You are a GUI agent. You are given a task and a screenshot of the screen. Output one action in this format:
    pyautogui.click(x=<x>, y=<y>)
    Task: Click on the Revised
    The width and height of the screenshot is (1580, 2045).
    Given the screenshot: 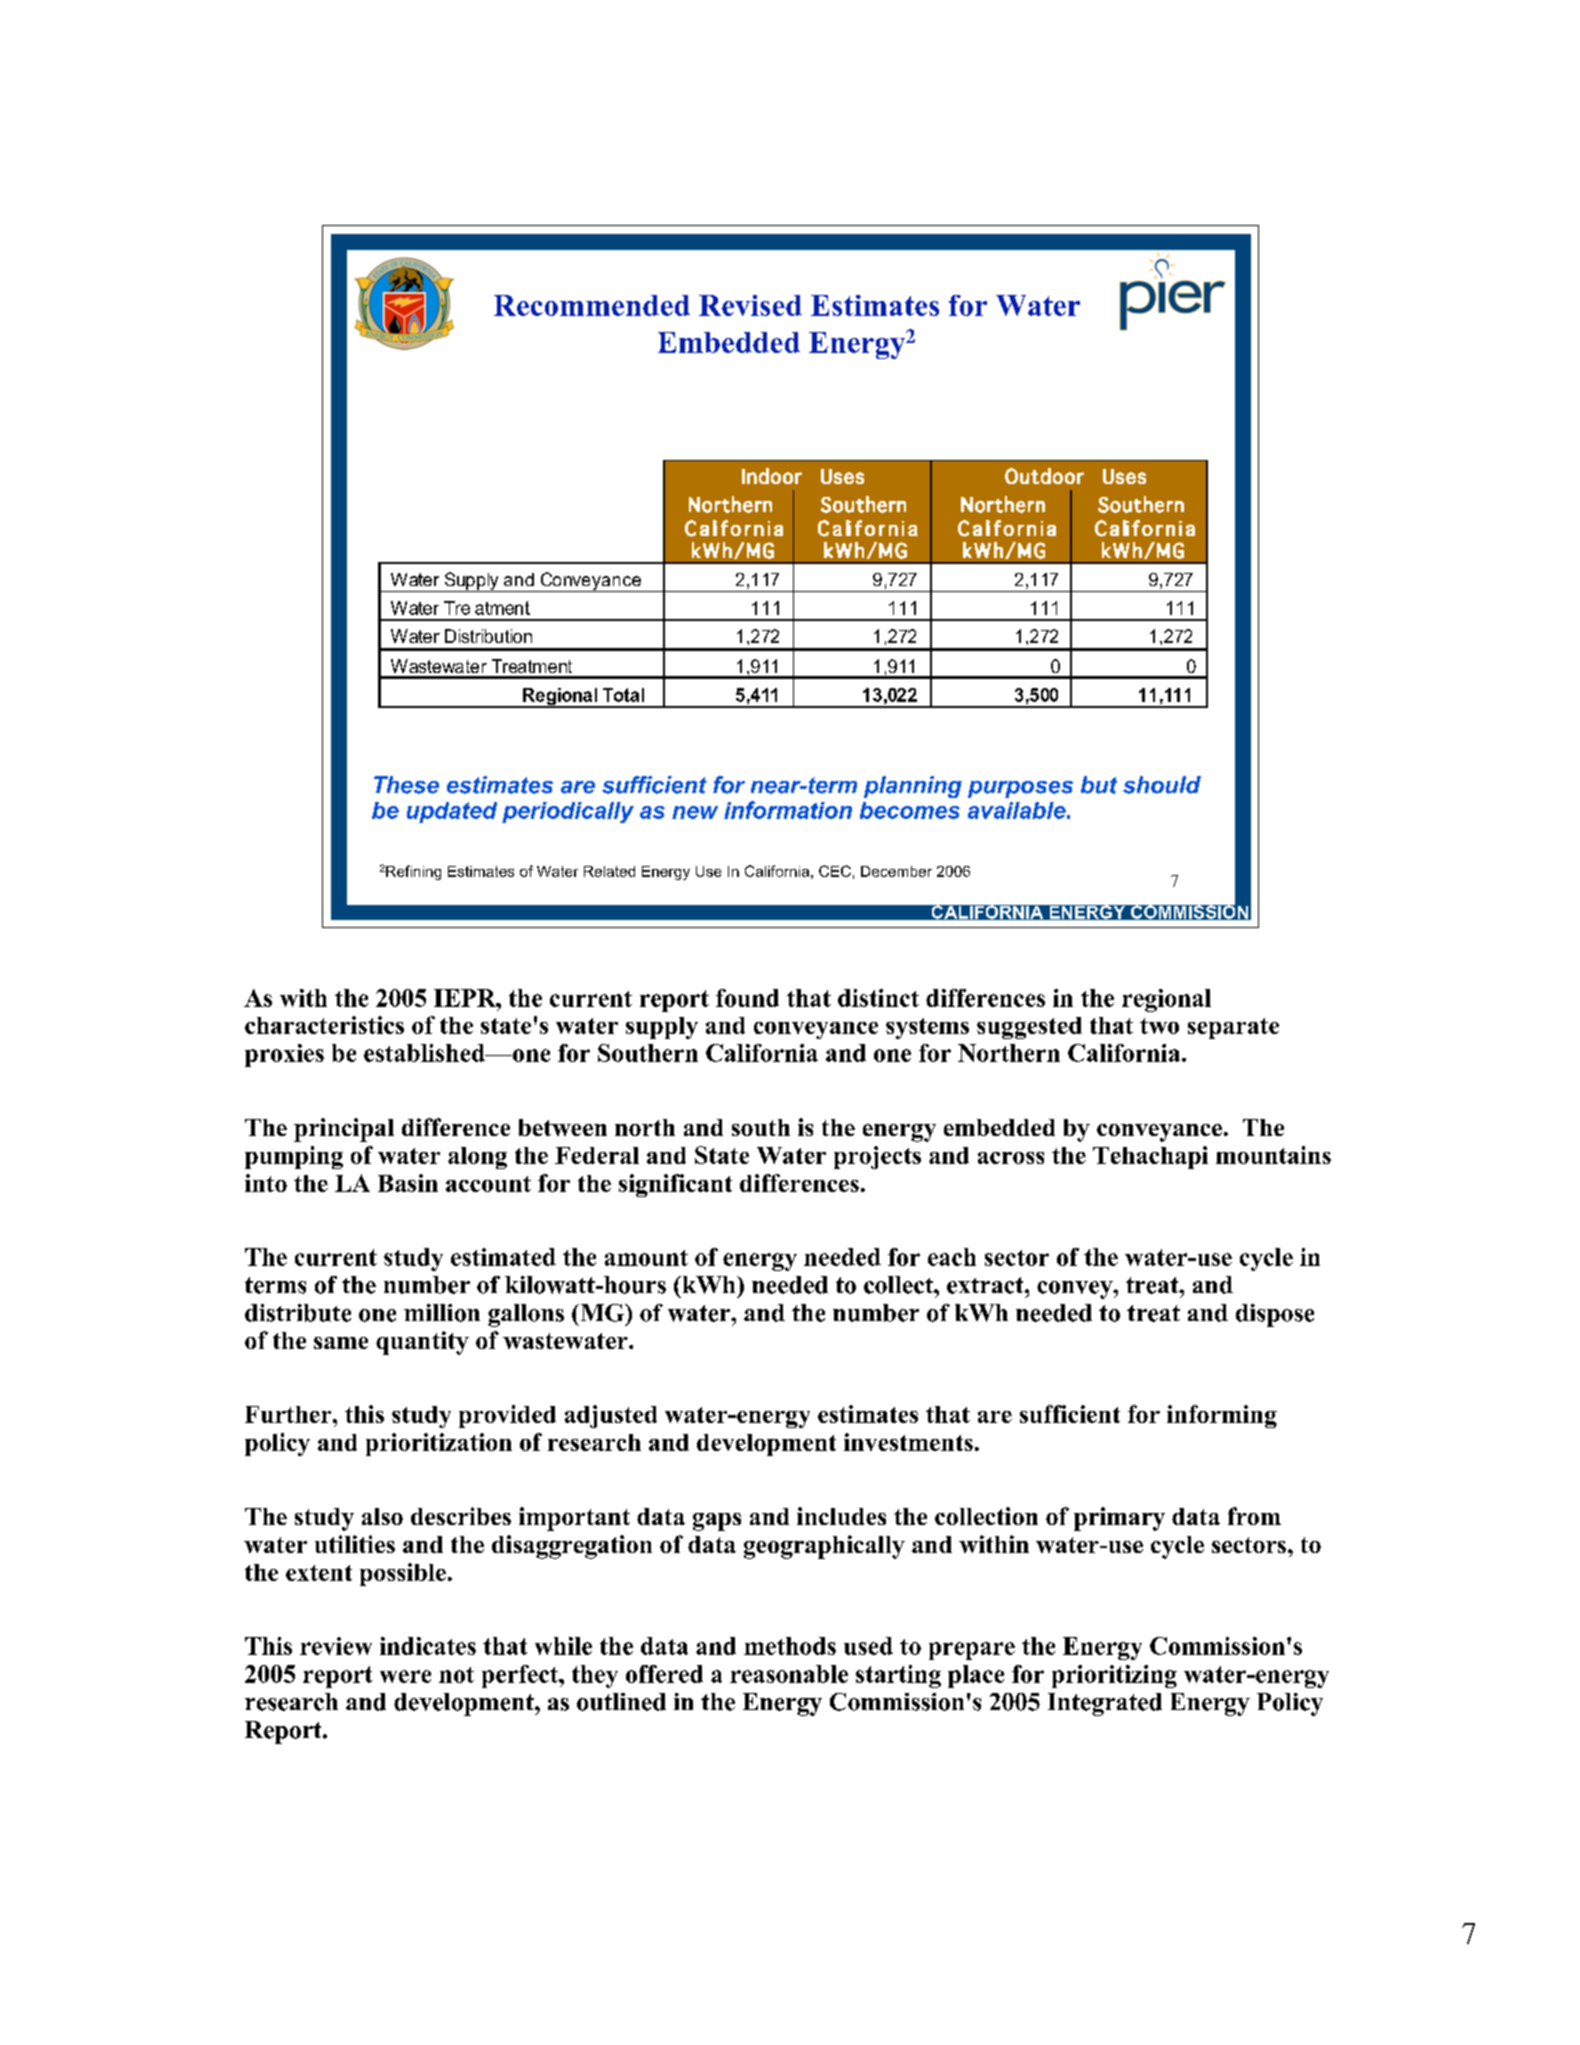 What is the action you would take?
    pyautogui.click(x=750, y=305)
